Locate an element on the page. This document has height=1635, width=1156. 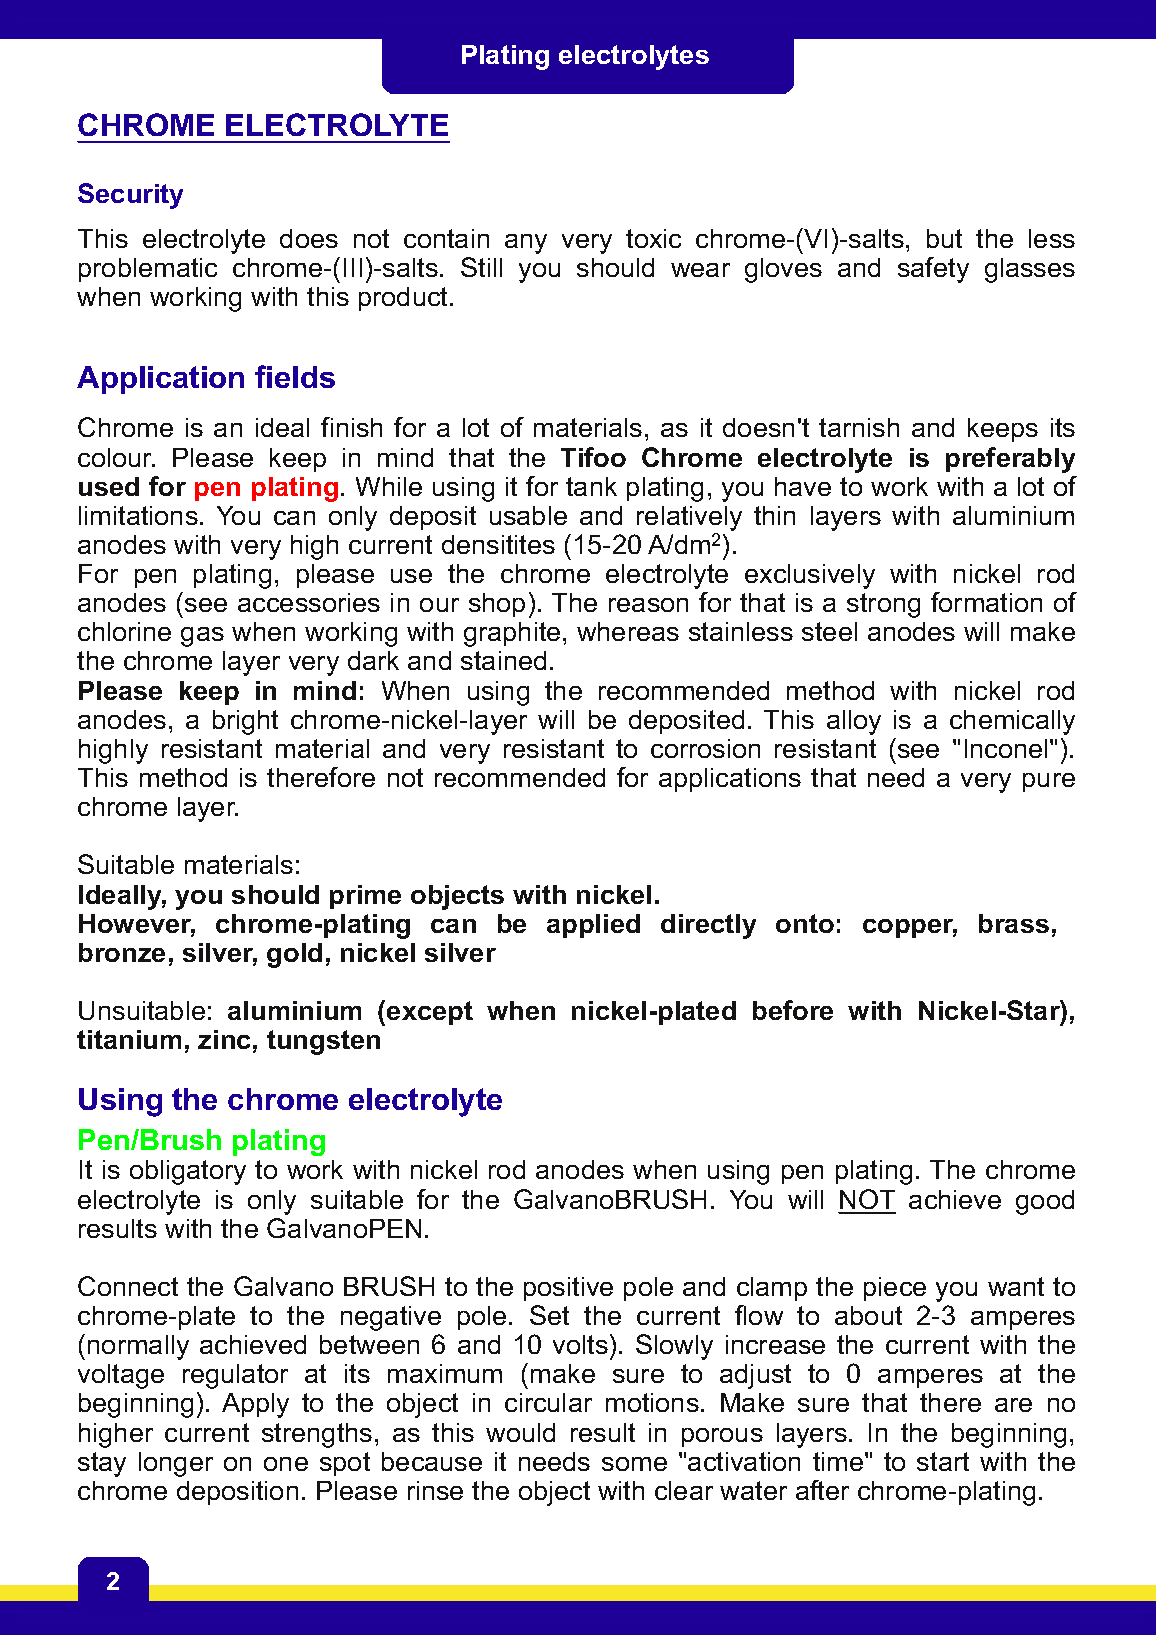
strong is located at coordinates (883, 605).
